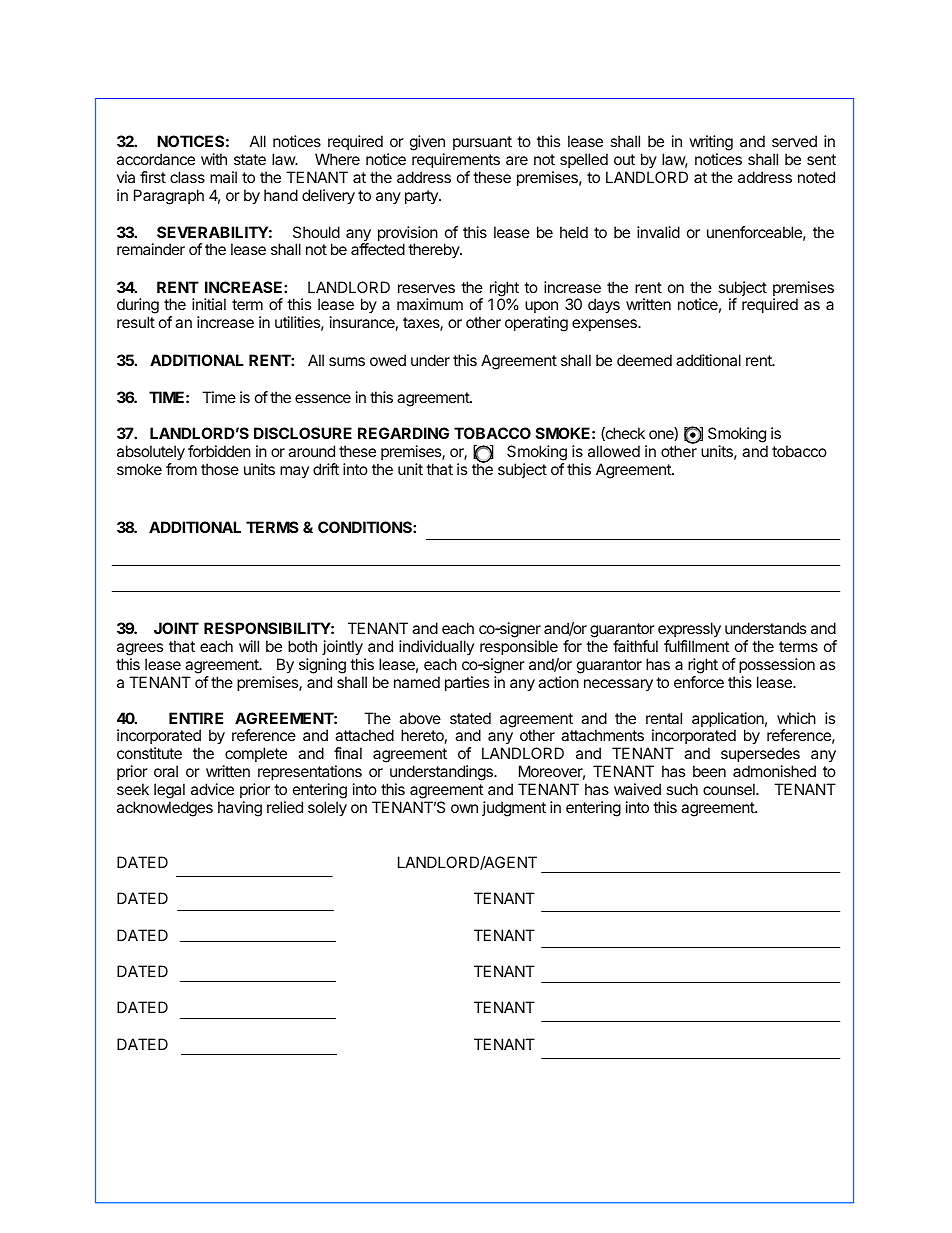 The height and width of the screenshot is (1233, 952). Describe the element at coordinates (711, 143) in the screenshot. I see `writing` at that location.
